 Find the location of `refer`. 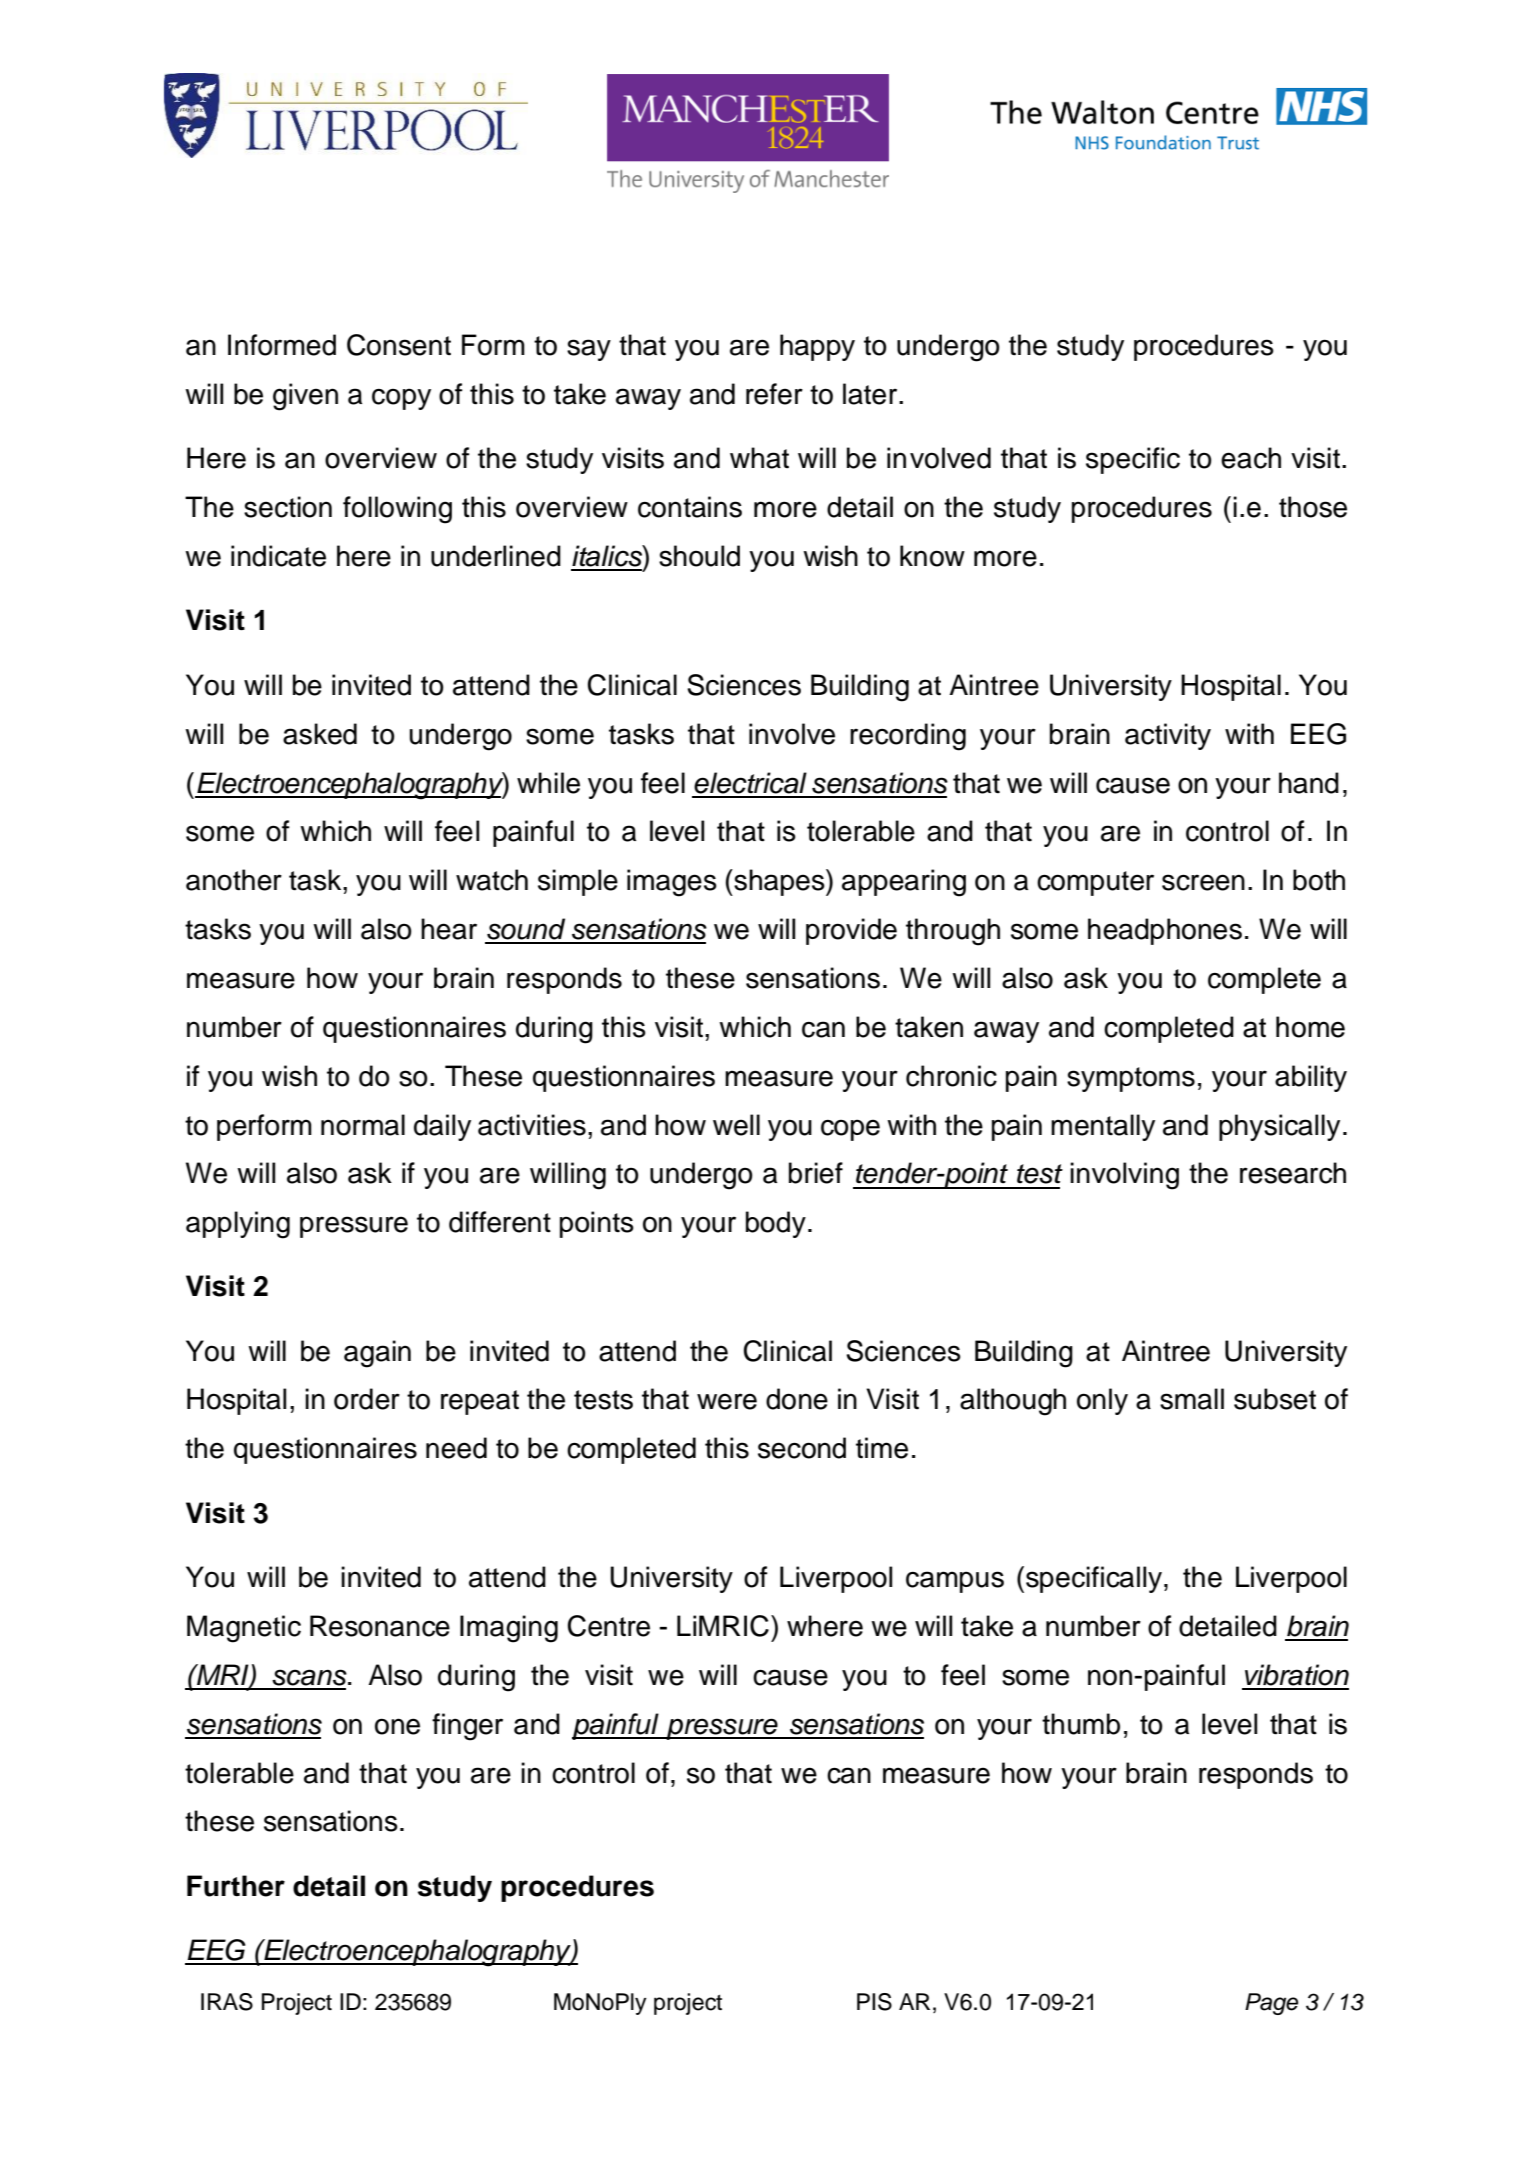

refer is located at coordinates (774, 394).
